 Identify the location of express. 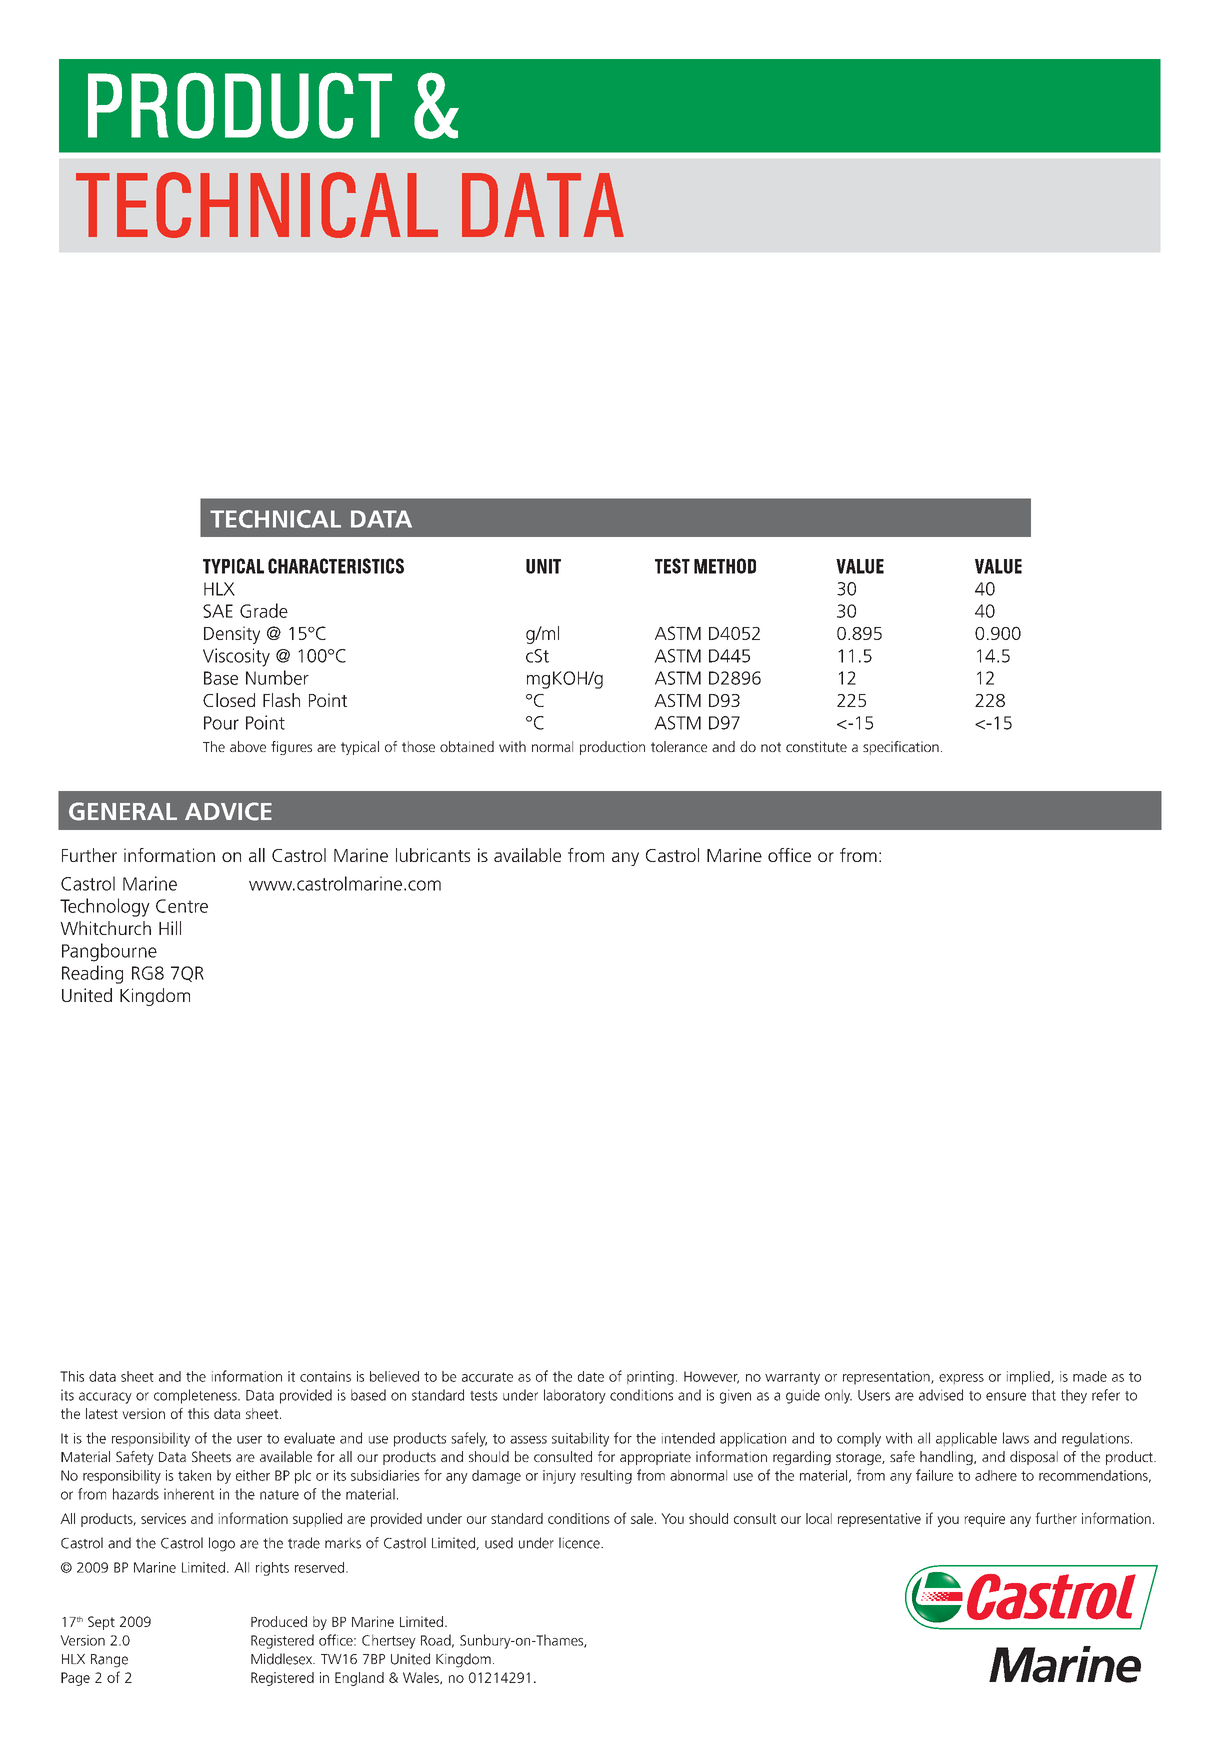
(961, 1379).
